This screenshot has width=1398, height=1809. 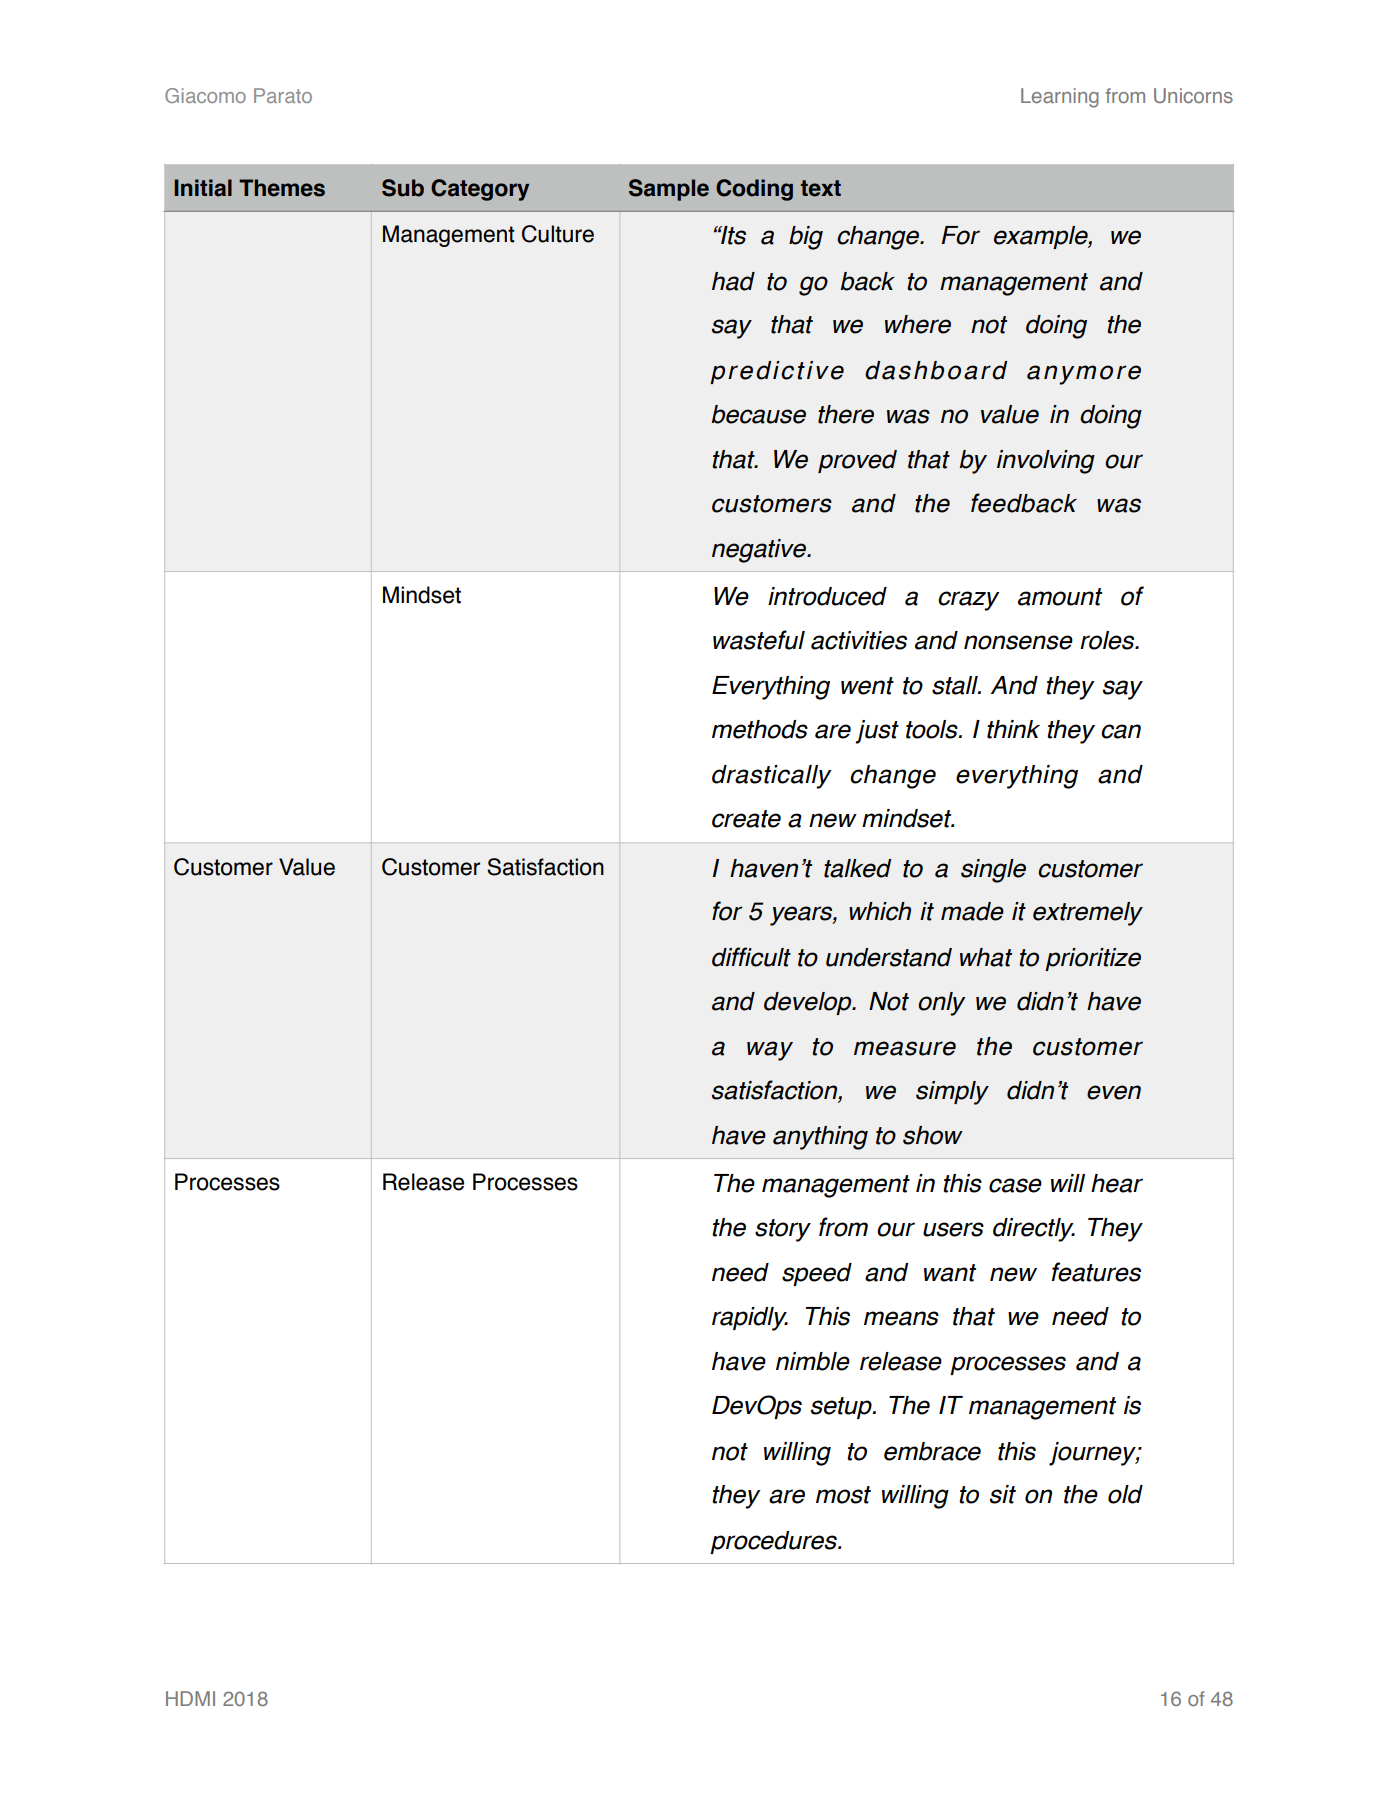 What do you see at coordinates (746, 819) in the screenshot?
I see `create` at bounding box center [746, 819].
